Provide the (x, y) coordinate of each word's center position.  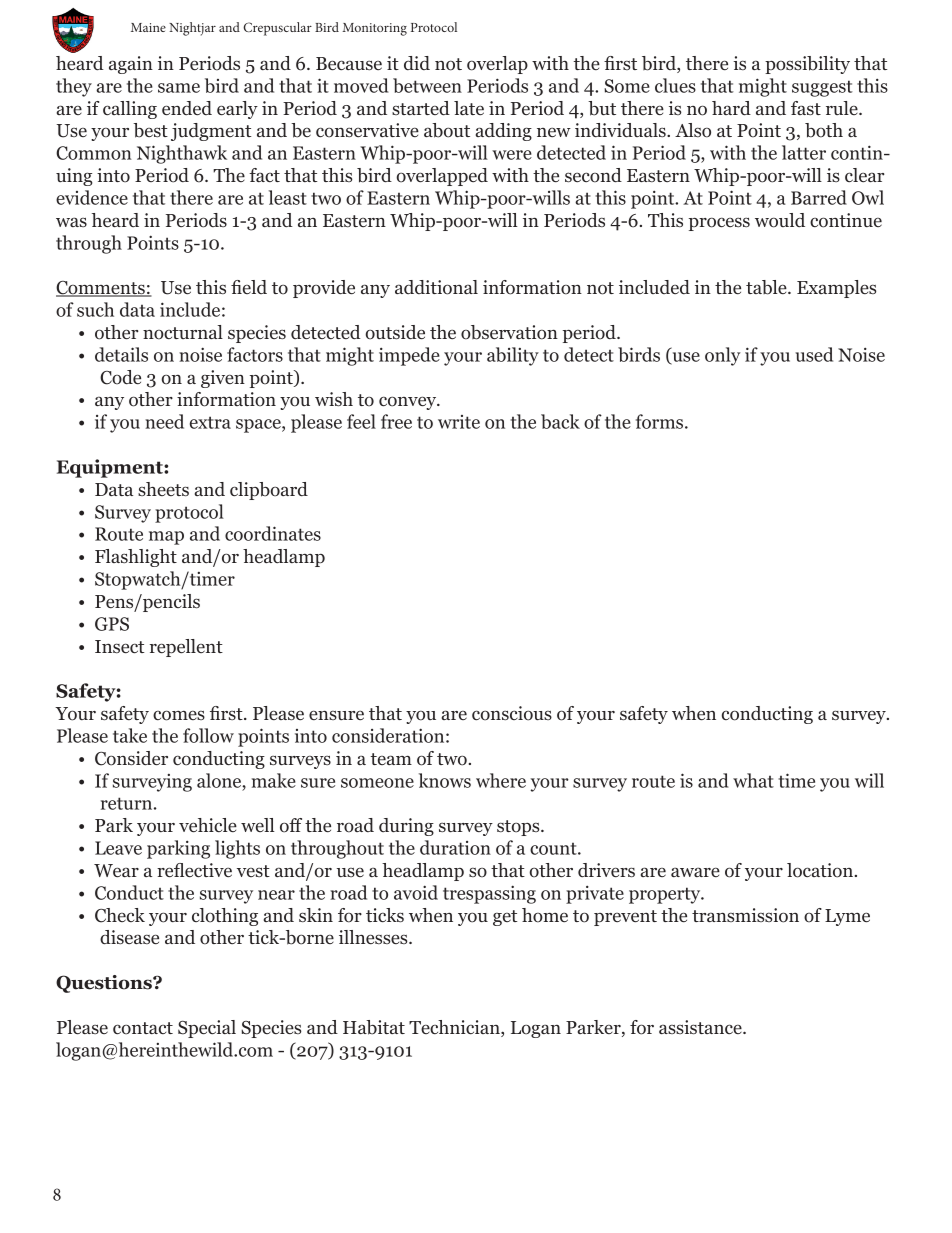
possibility (807, 65)
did (417, 63)
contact (143, 1028)
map (166, 538)
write (459, 422)
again (131, 65)
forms (661, 421)
